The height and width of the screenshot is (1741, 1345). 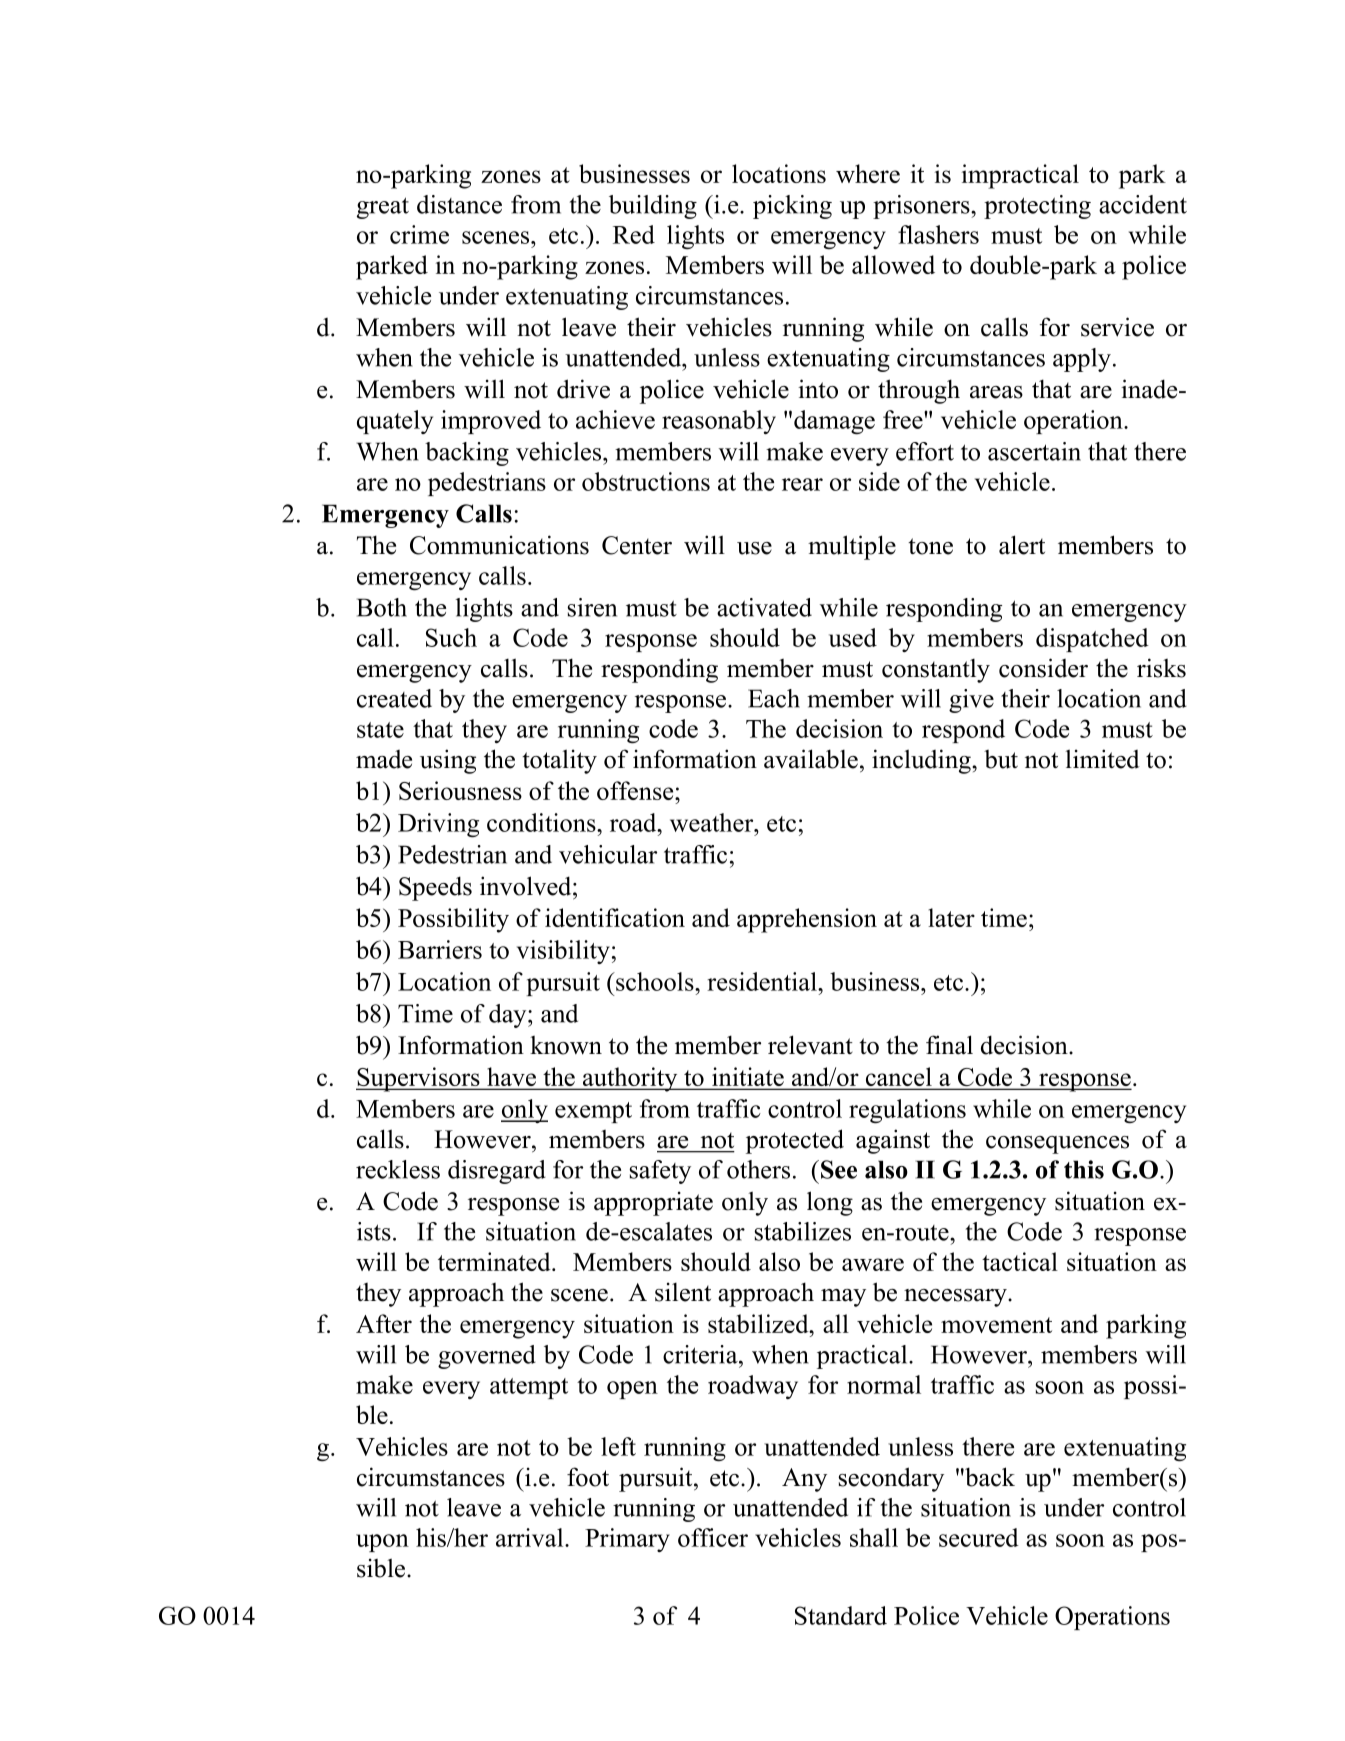 I want to click on arrival, so click(x=531, y=1537).
